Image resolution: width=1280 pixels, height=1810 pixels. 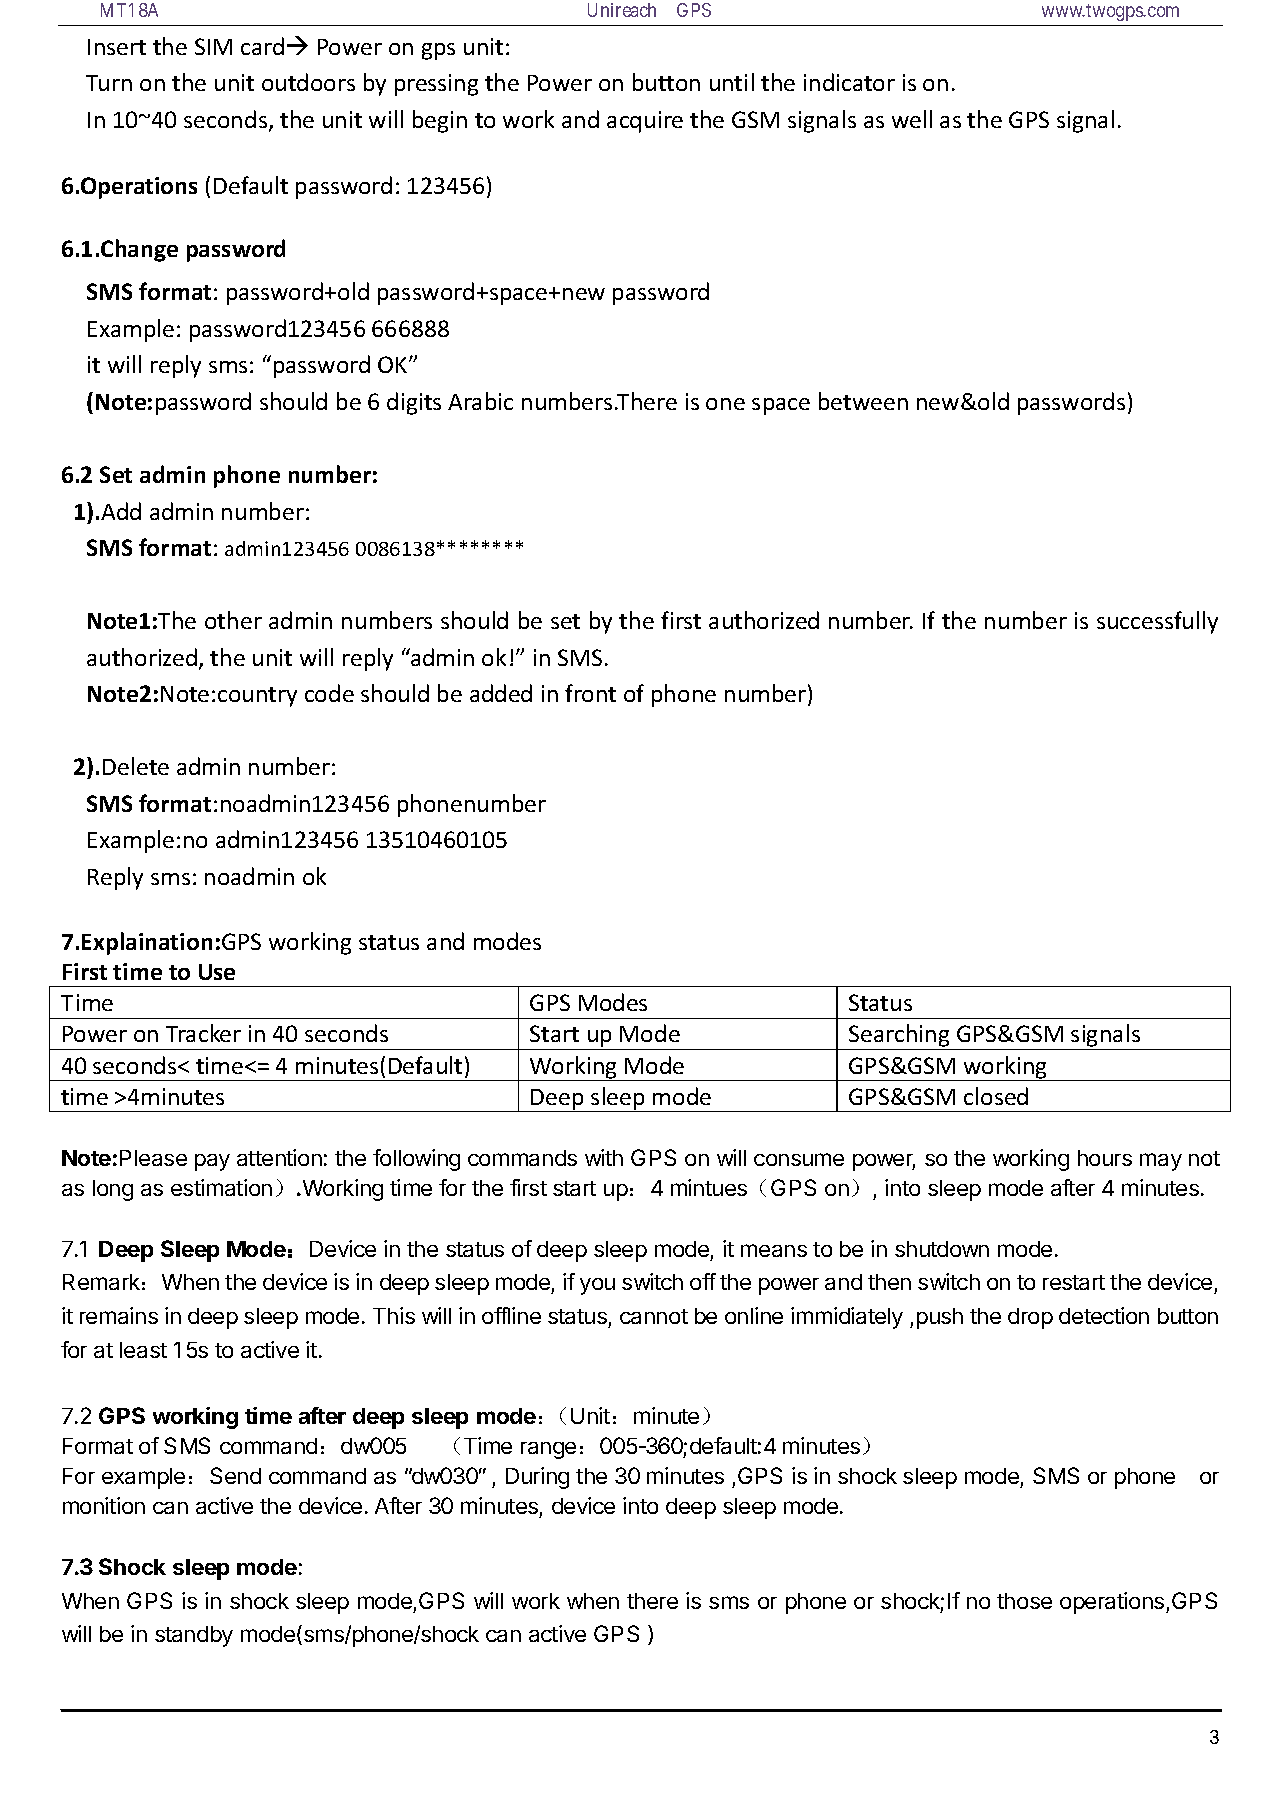 I want to click on standby, so click(x=194, y=1636).
